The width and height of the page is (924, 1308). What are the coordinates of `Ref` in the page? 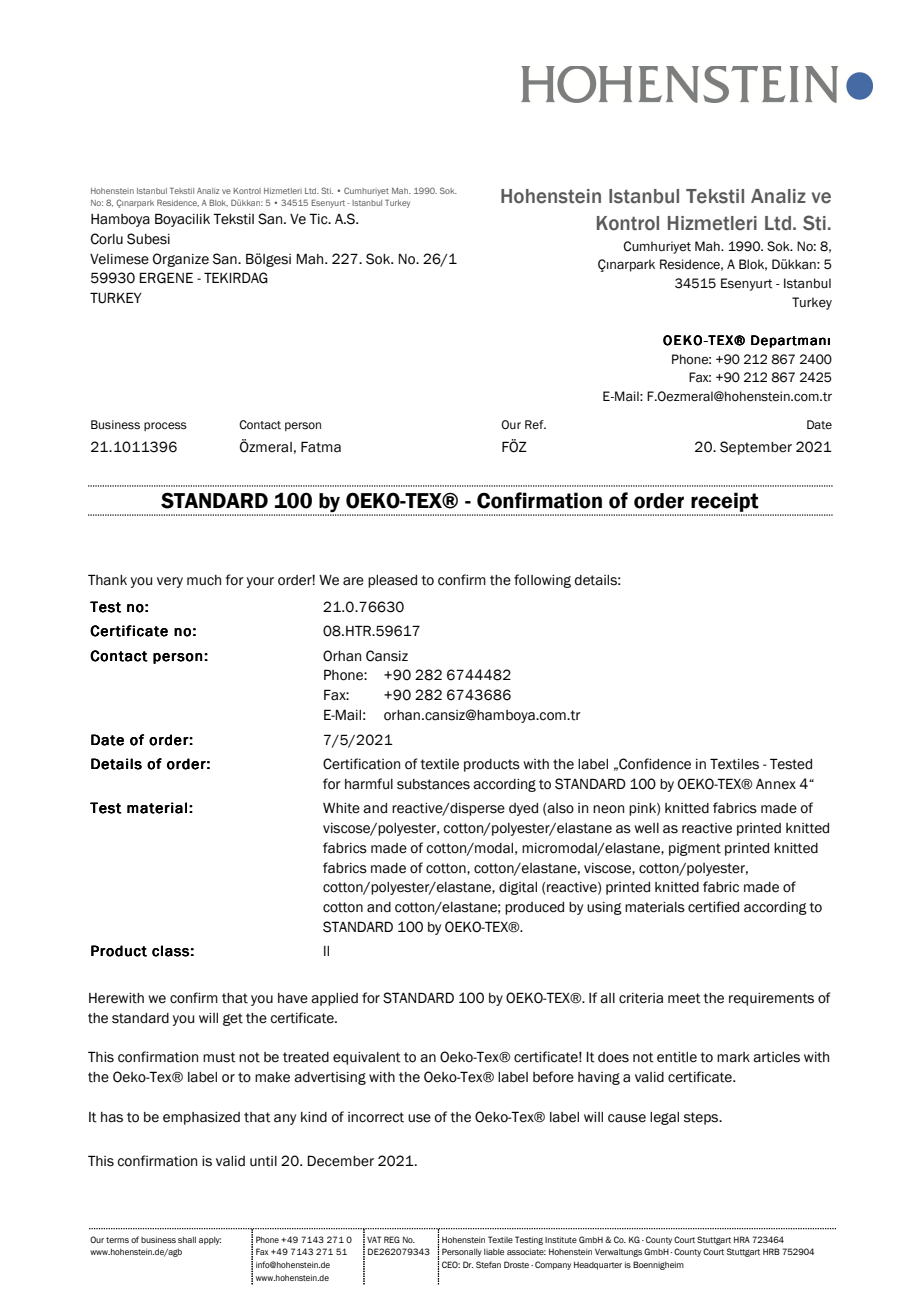 It's located at (535, 424).
